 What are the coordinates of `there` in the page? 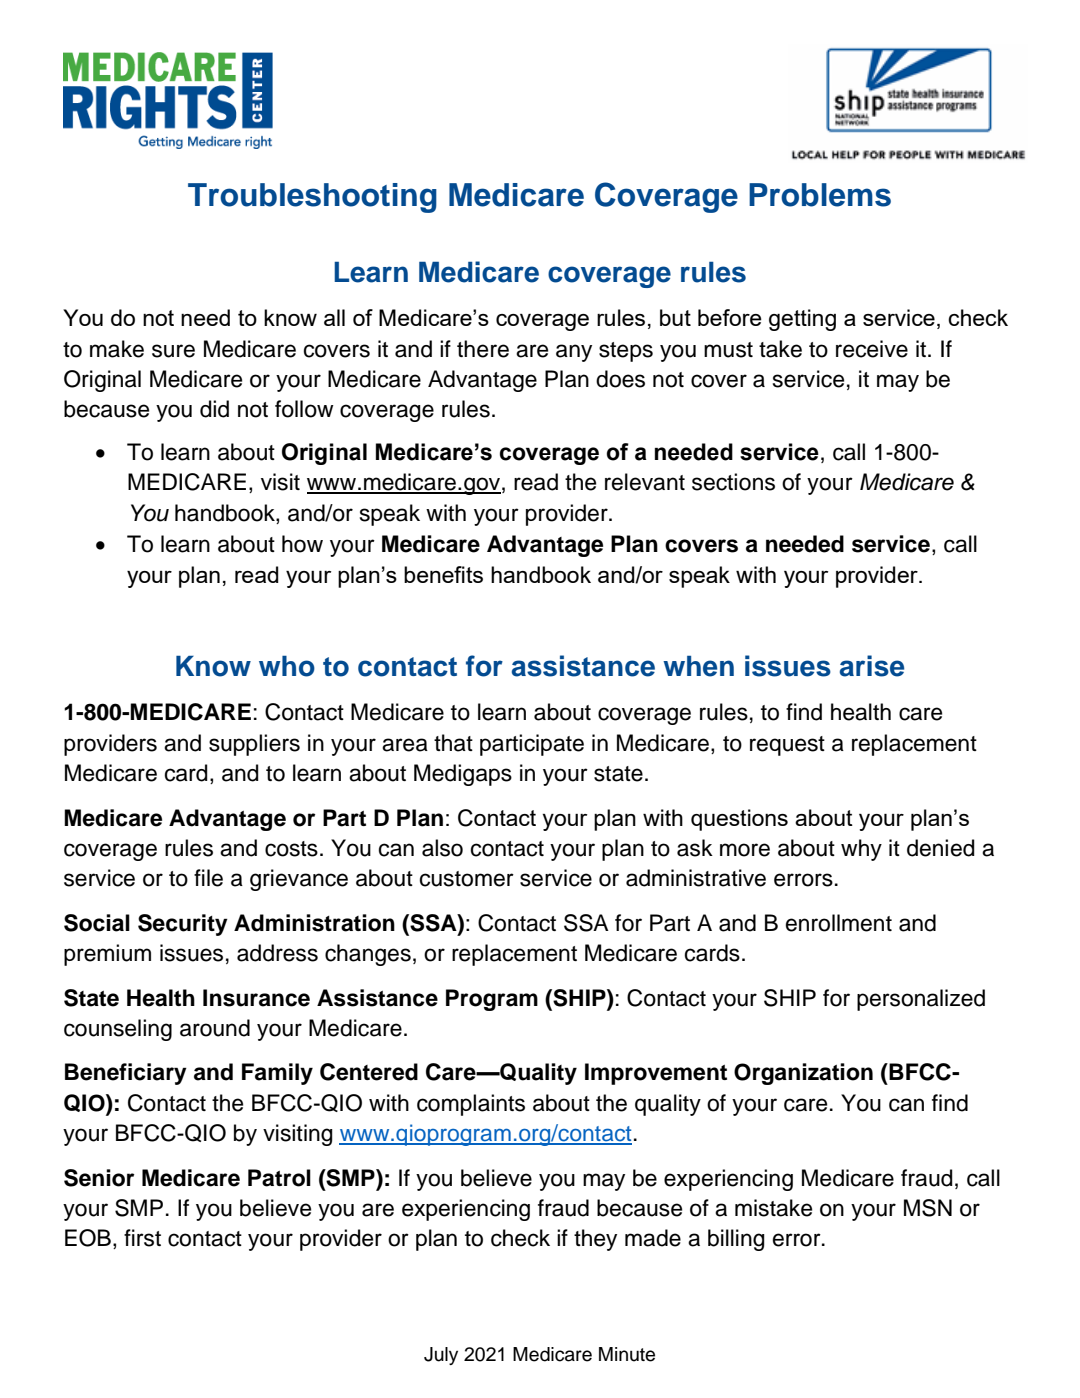 It's located at (483, 349).
